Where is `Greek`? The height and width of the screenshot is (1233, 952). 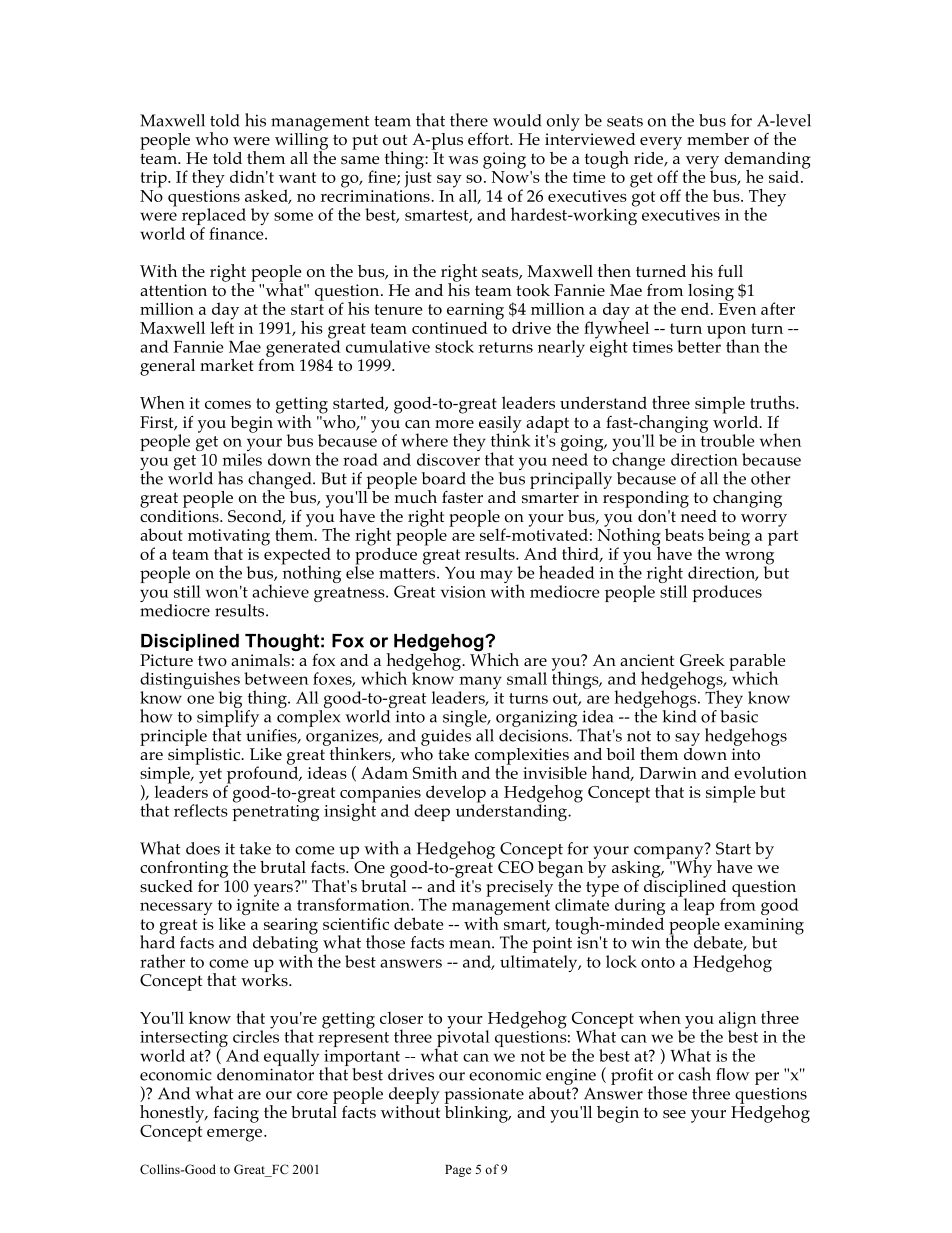 Greek is located at coordinates (702, 660).
